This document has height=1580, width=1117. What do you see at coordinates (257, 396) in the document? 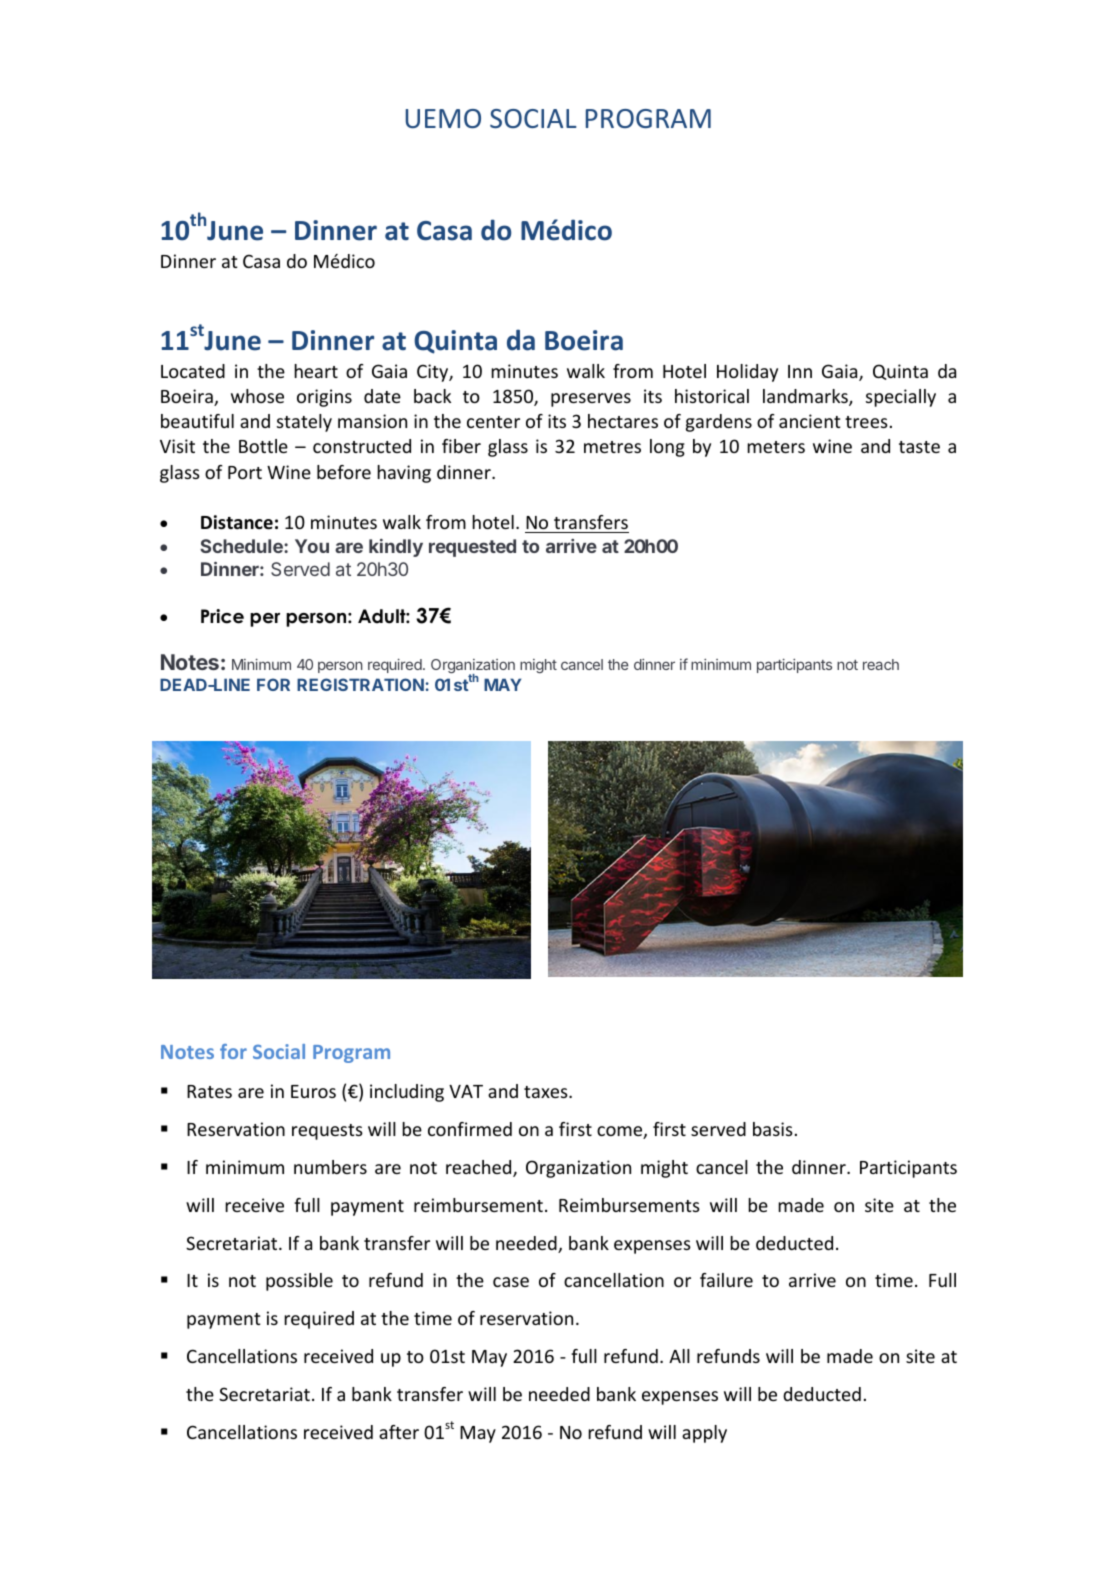
I see `whose` at bounding box center [257, 396].
